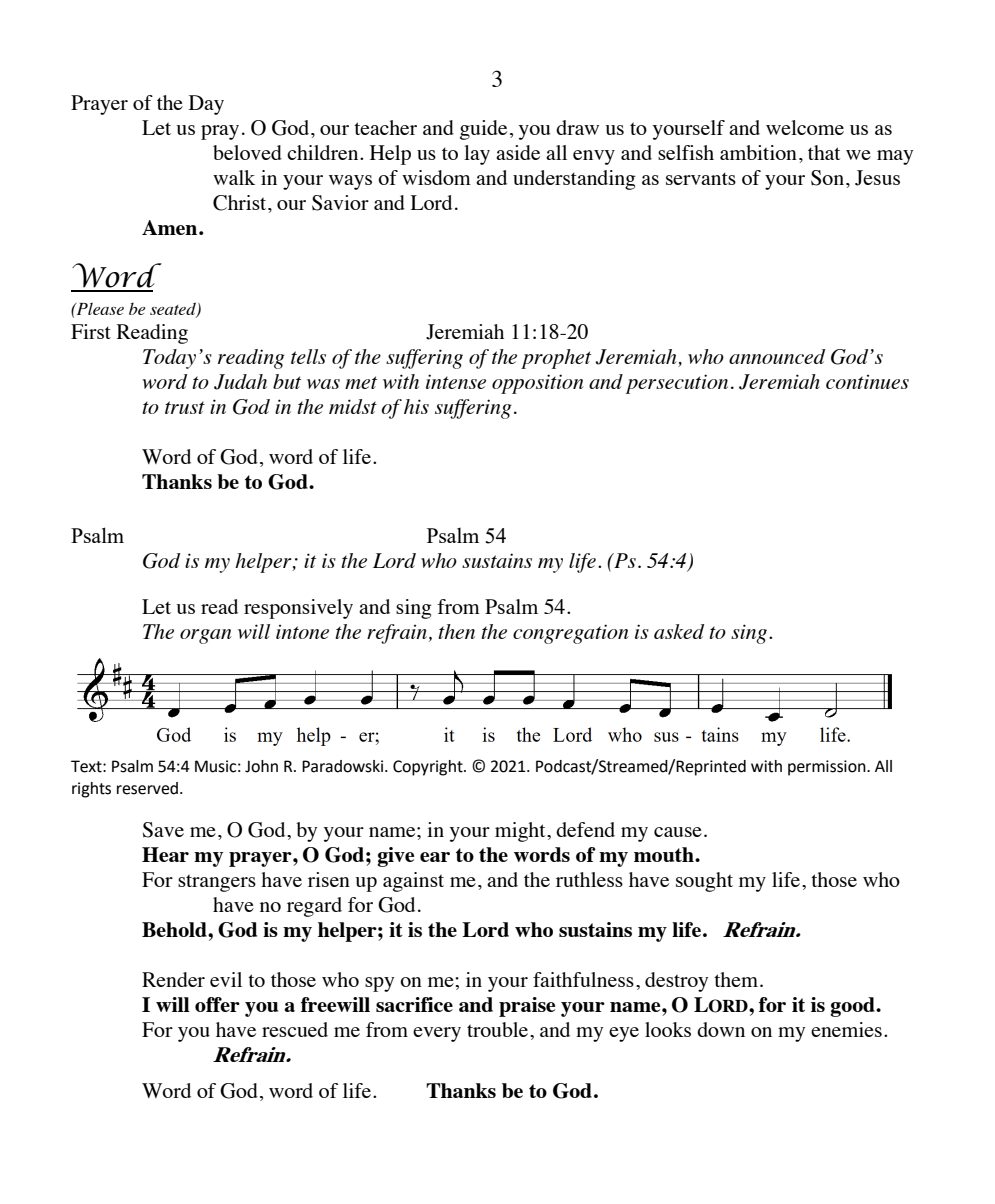  Describe the element at coordinates (206, 636) in the screenshot. I see `organ` at that location.
